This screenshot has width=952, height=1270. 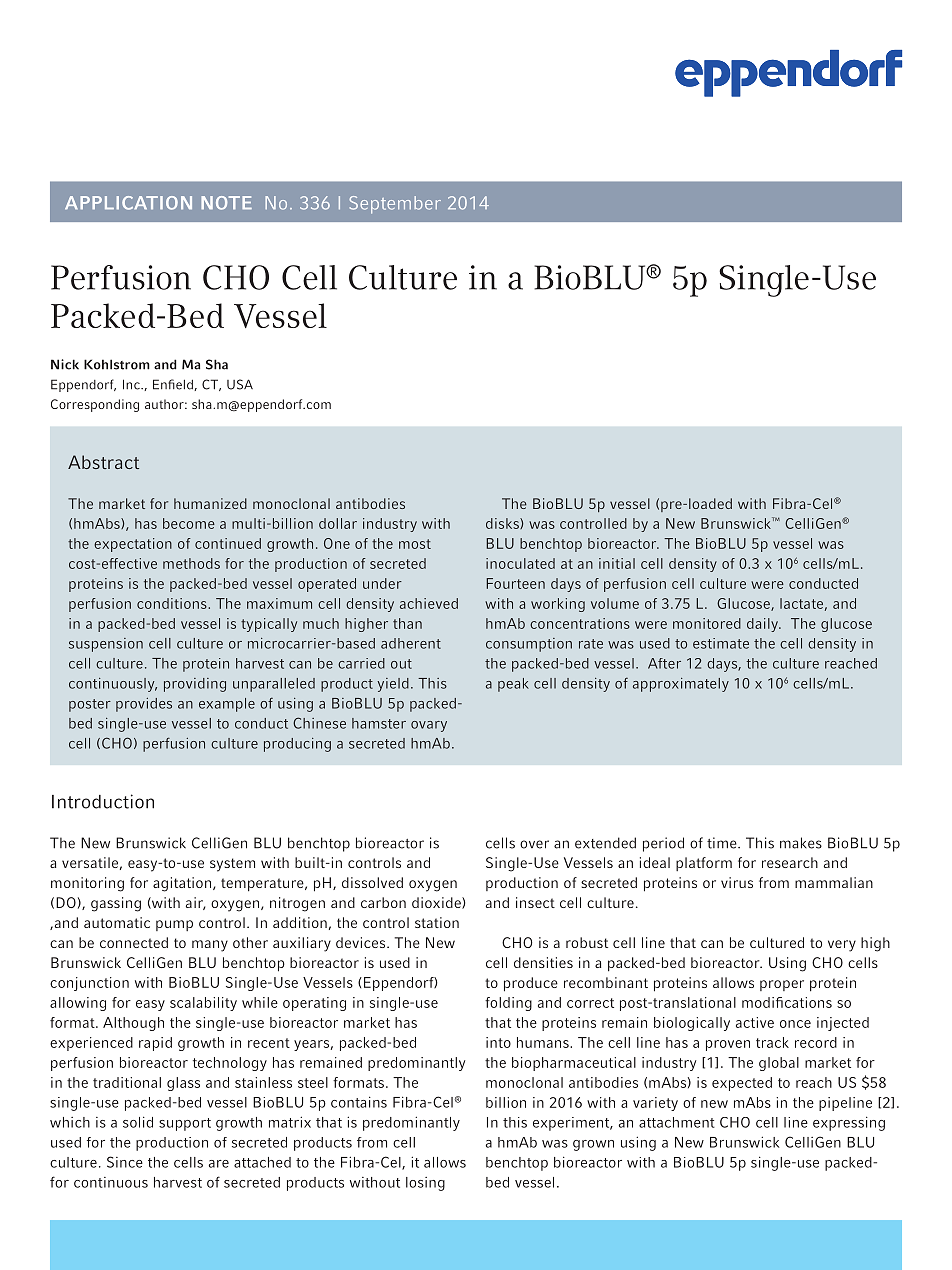 I want to click on initial, so click(x=617, y=563).
